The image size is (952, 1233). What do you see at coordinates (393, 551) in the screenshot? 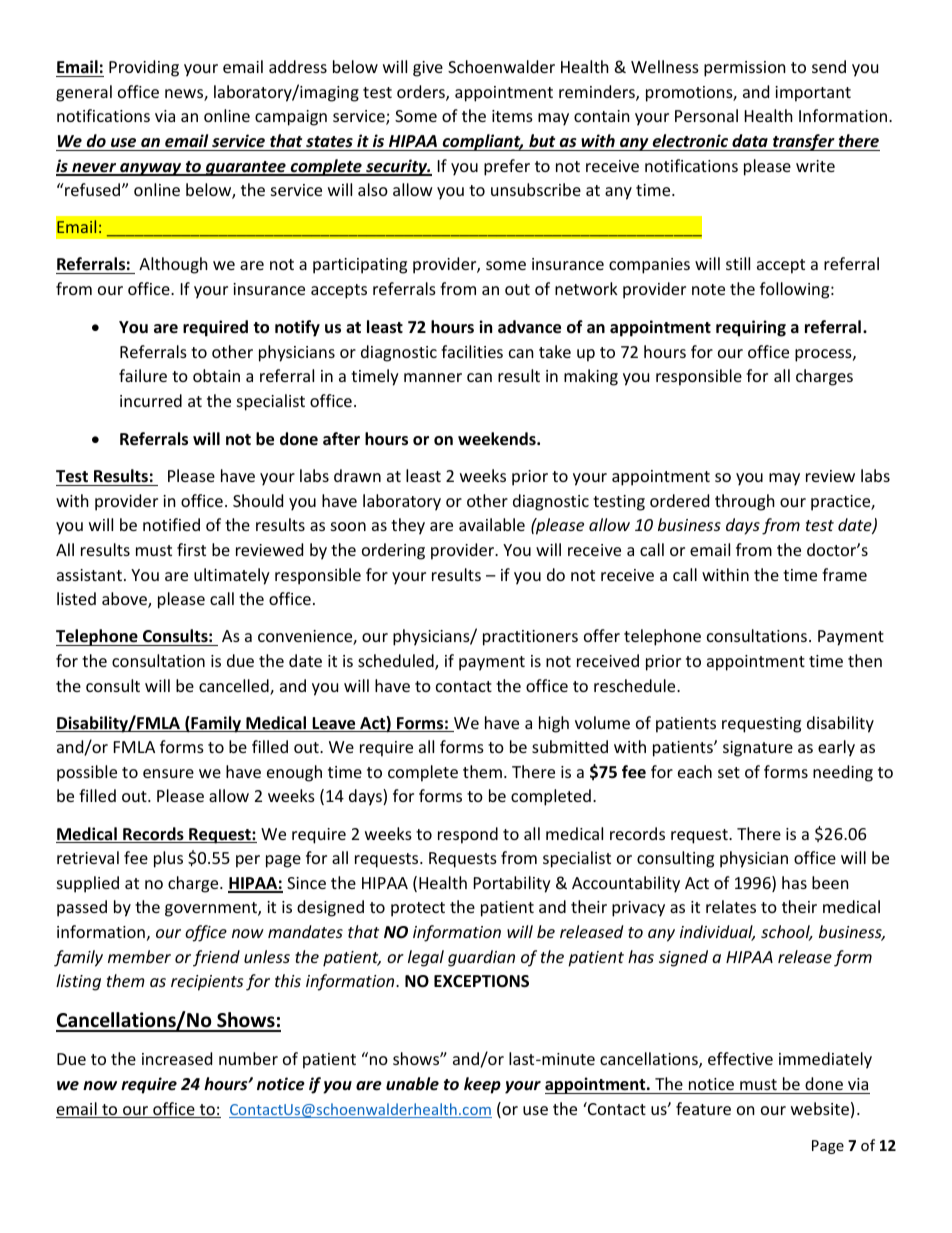
I see `ordering` at bounding box center [393, 551].
